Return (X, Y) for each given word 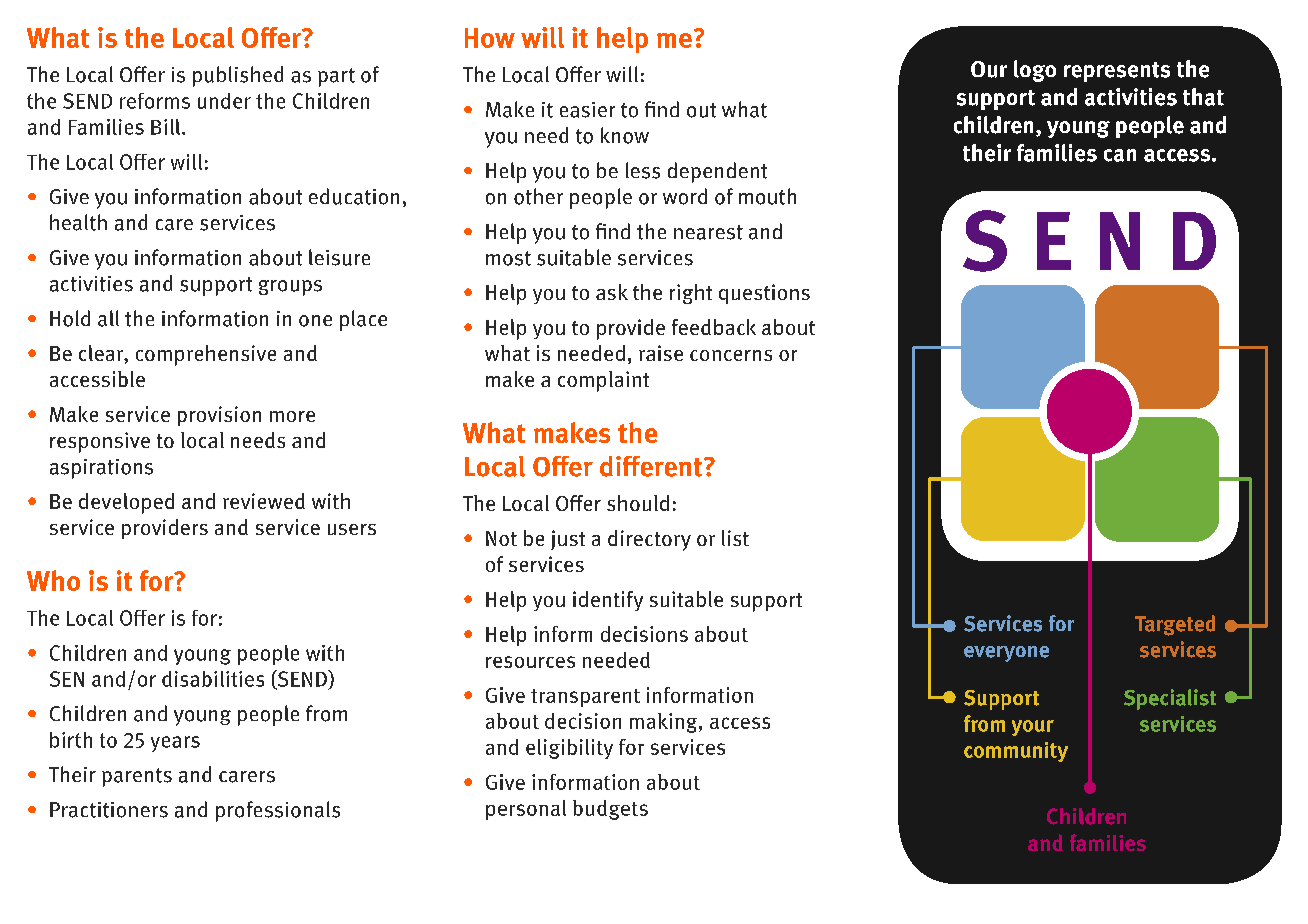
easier (587, 110)
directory (649, 540)
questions (764, 294)
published (238, 76)
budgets (610, 810)
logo (1035, 71)
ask (612, 292)
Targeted (1175, 625)
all (108, 318)
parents (137, 777)
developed (126, 503)
